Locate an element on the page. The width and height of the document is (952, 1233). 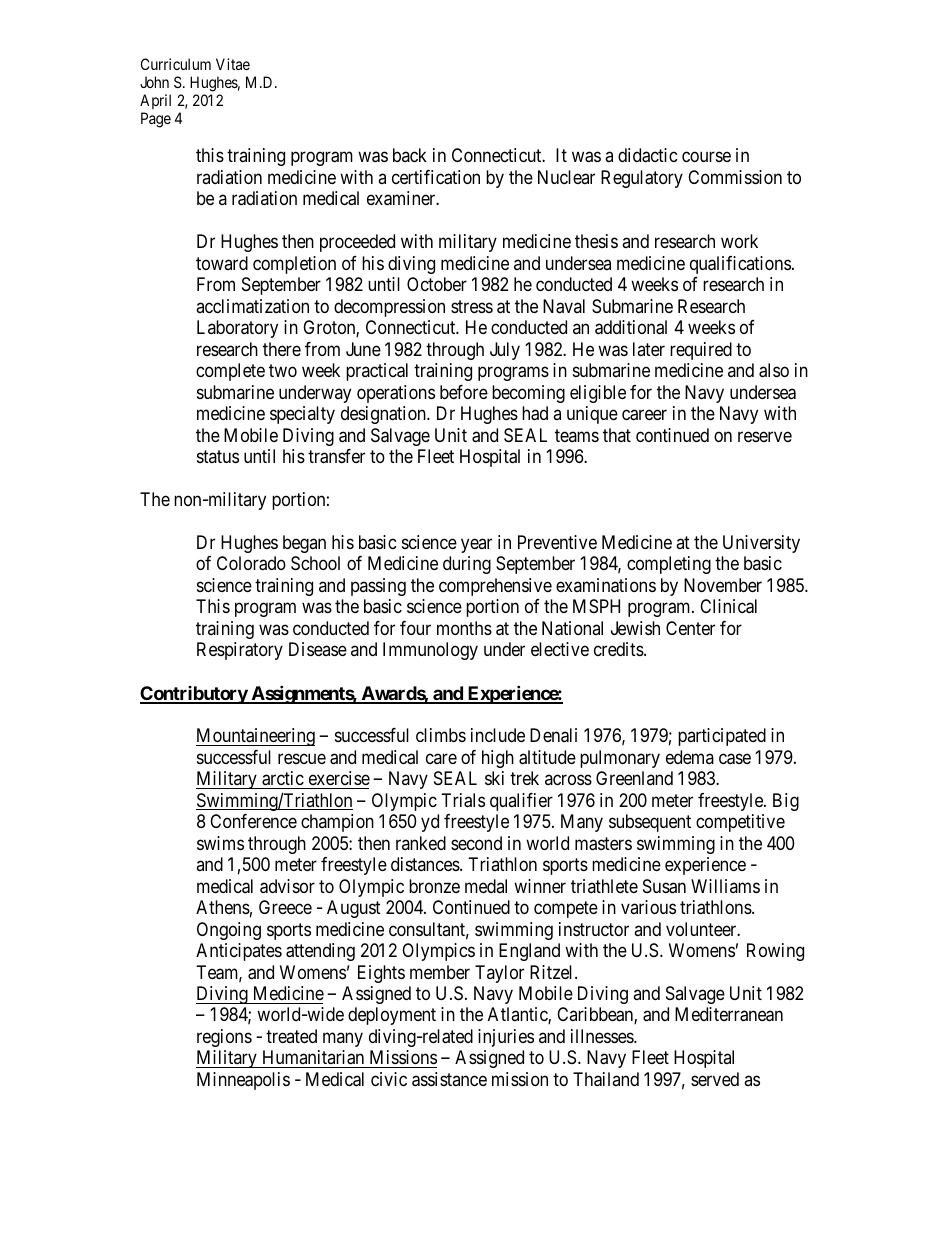
Laboratory is located at coordinates (237, 329).
